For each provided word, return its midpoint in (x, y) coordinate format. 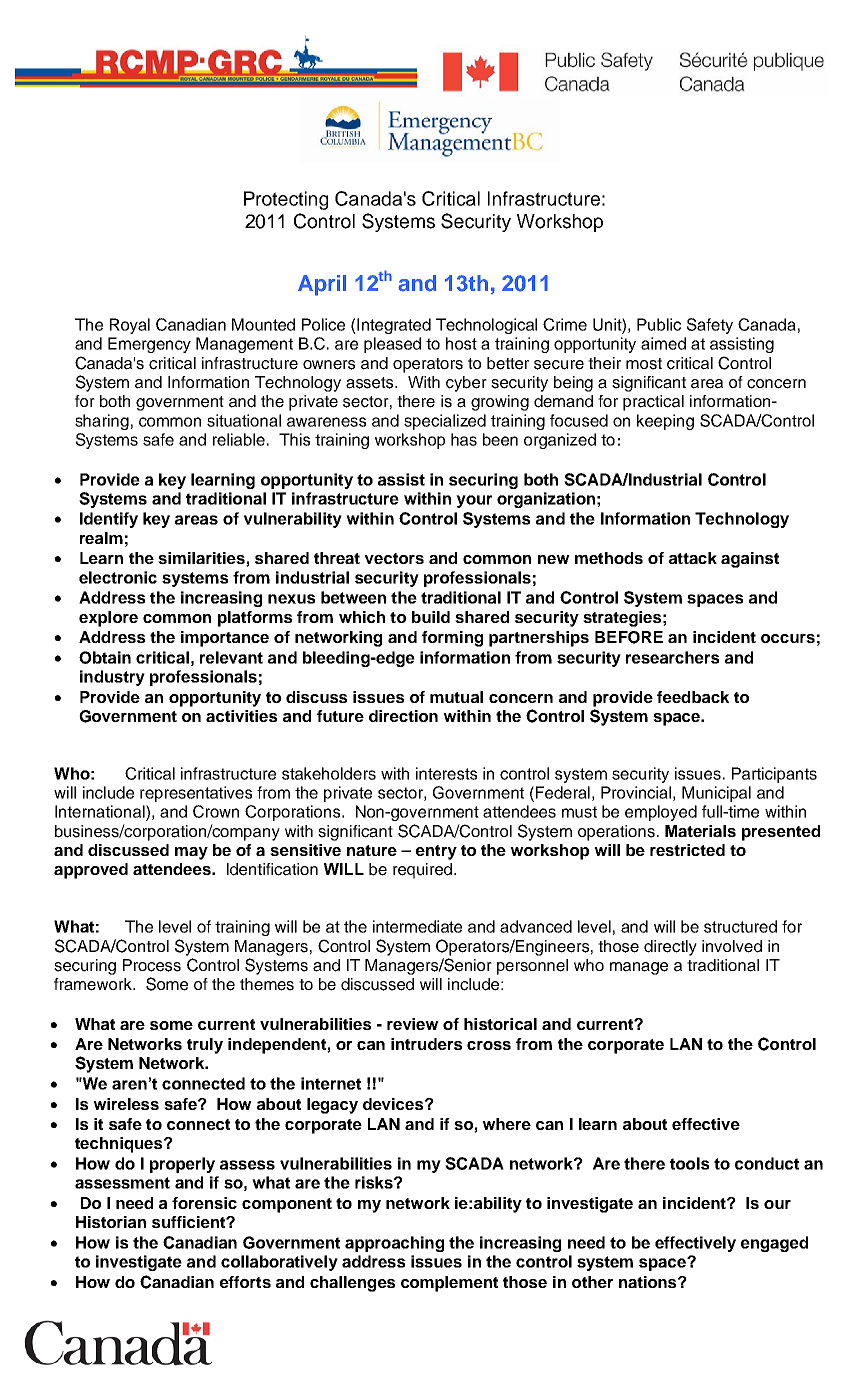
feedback (693, 697)
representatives (196, 794)
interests (446, 773)
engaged (774, 1244)
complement (449, 1284)
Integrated (393, 326)
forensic (204, 1203)
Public (659, 324)
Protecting (286, 200)
